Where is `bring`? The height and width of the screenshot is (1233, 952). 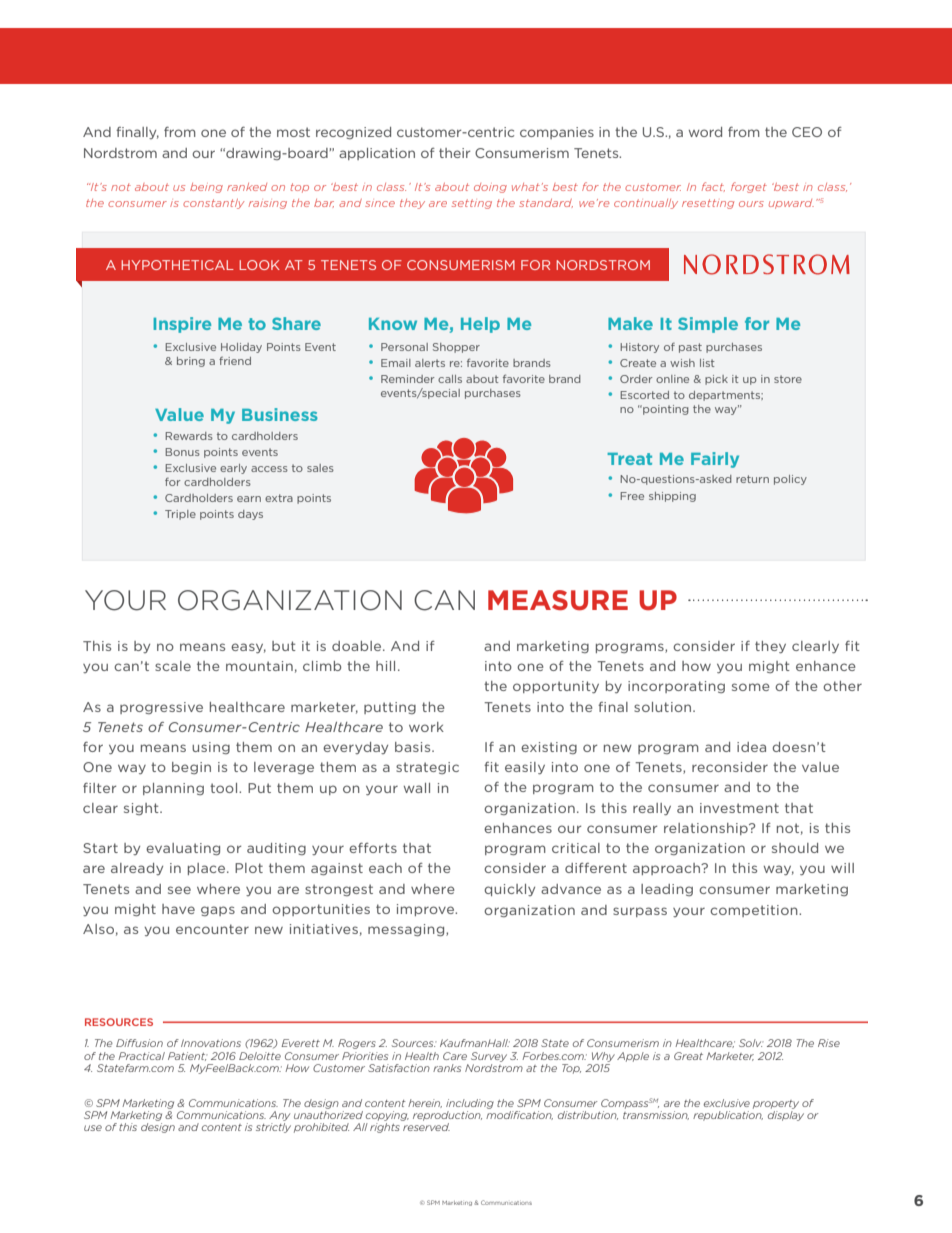 bring is located at coordinates (191, 362).
